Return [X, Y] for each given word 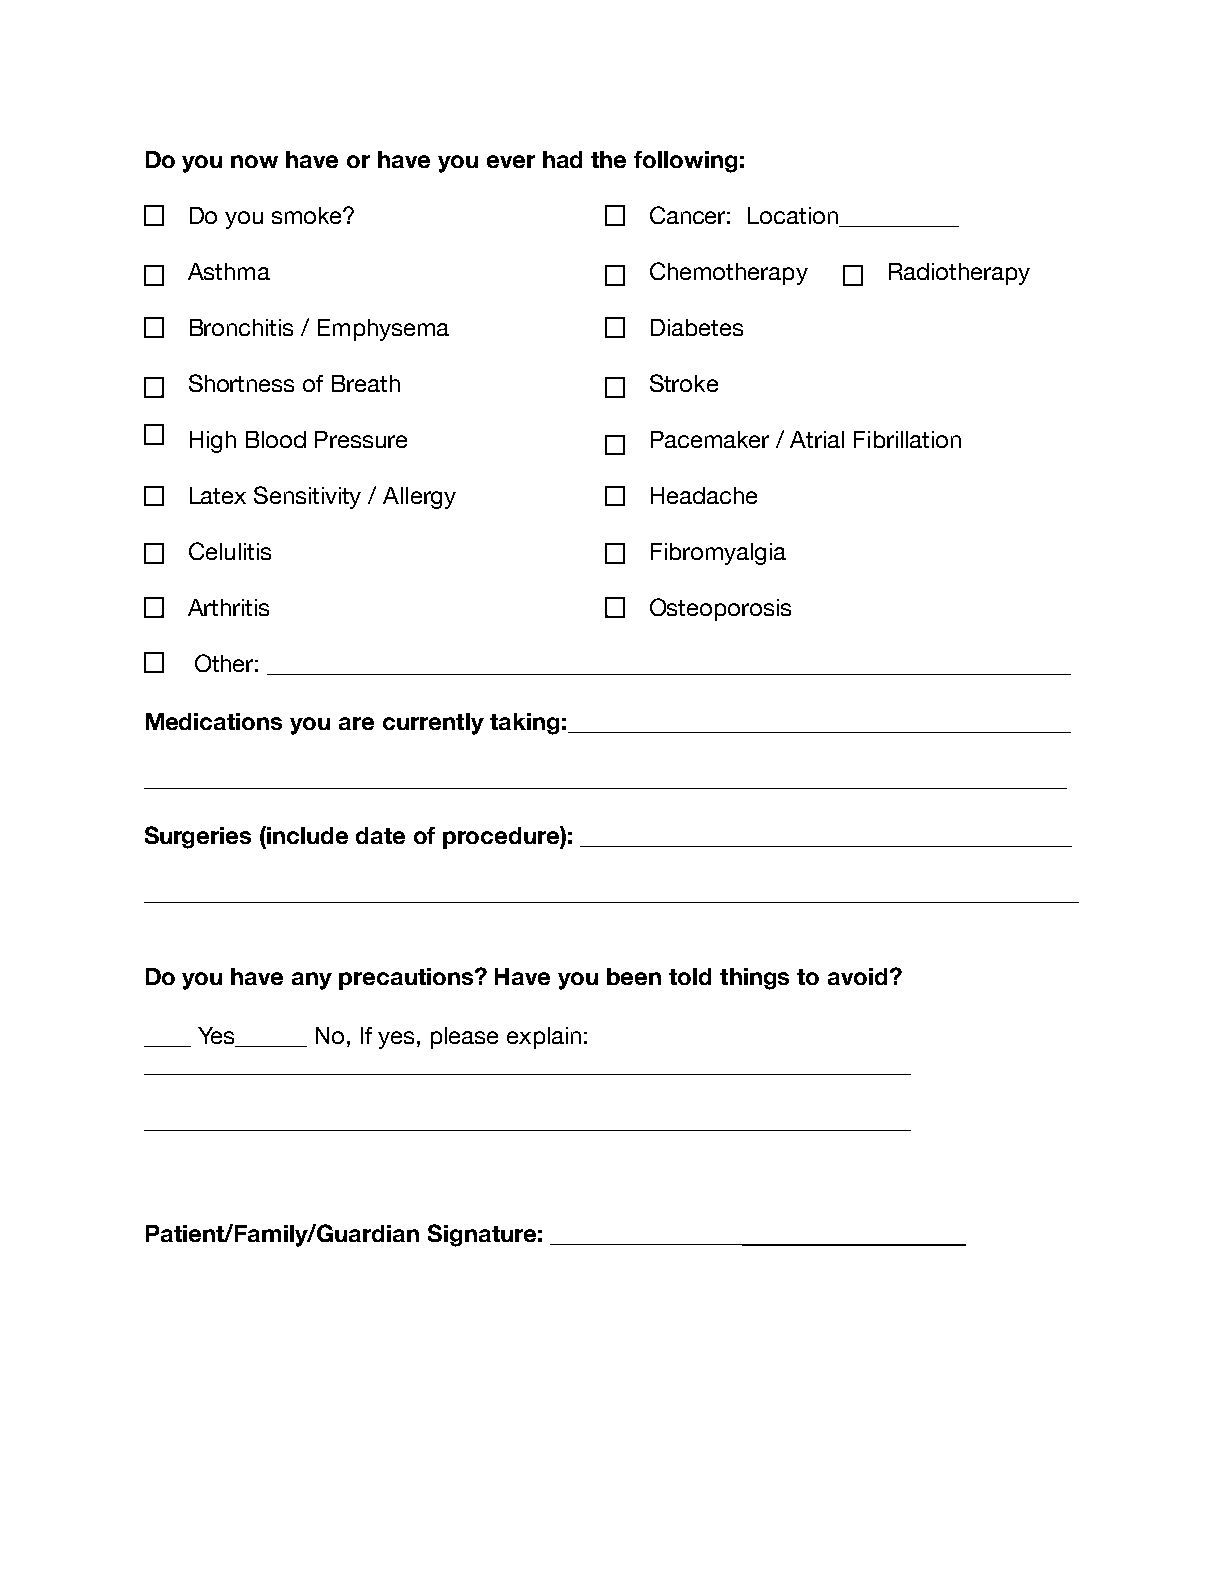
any [312, 981]
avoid [857, 976]
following [685, 162]
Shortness [241, 383]
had [562, 159]
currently [433, 724]
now [254, 161]
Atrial [817, 439]
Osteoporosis [720, 609]
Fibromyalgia [718, 554]
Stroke [684, 383]
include [307, 835]
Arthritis [228, 607]
